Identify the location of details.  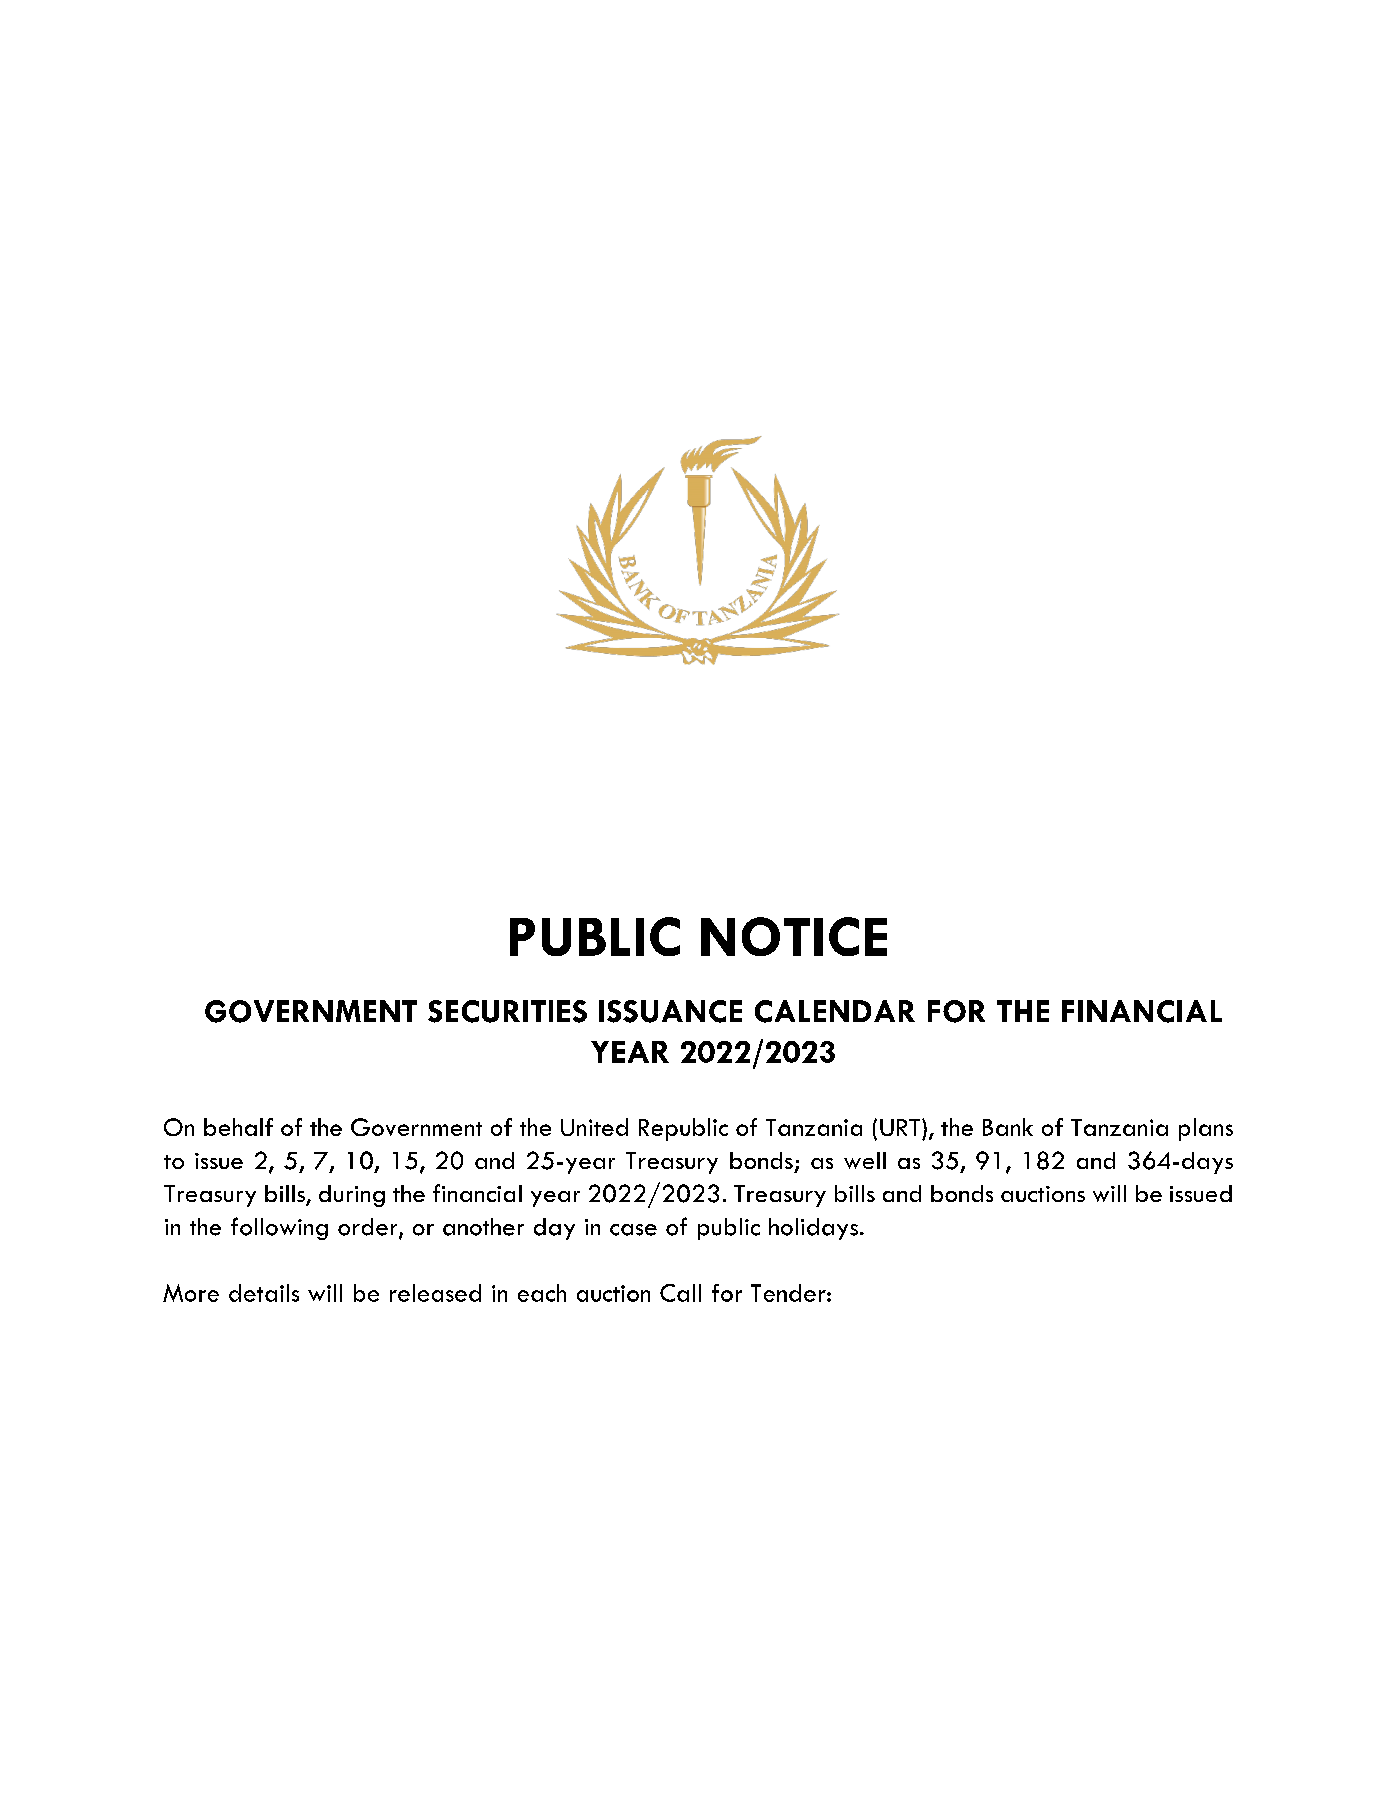
(264, 1293).
